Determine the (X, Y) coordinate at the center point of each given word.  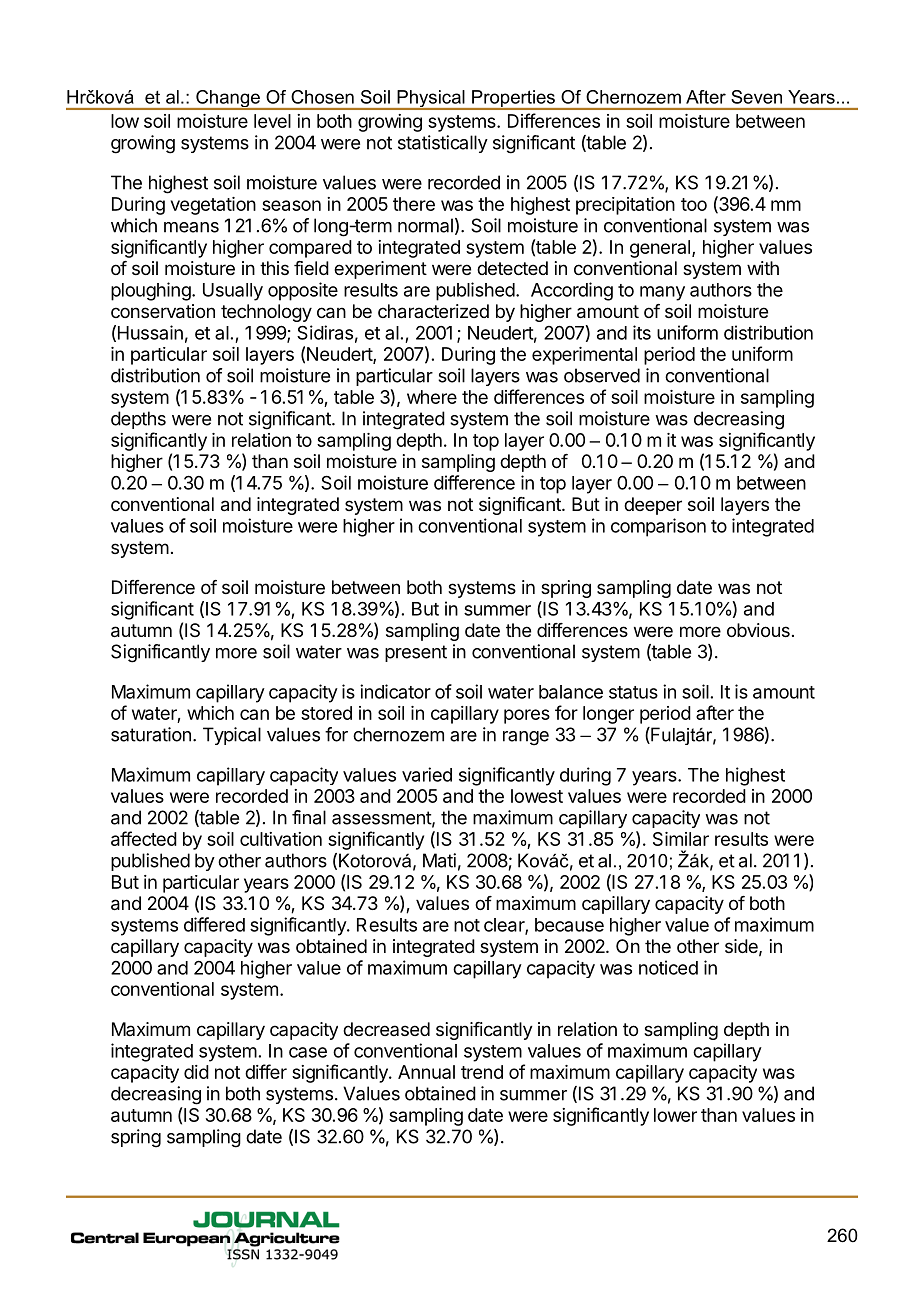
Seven (756, 97)
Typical (232, 736)
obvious (758, 630)
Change (228, 100)
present (416, 653)
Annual (426, 1072)
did (196, 1072)
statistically (443, 144)
